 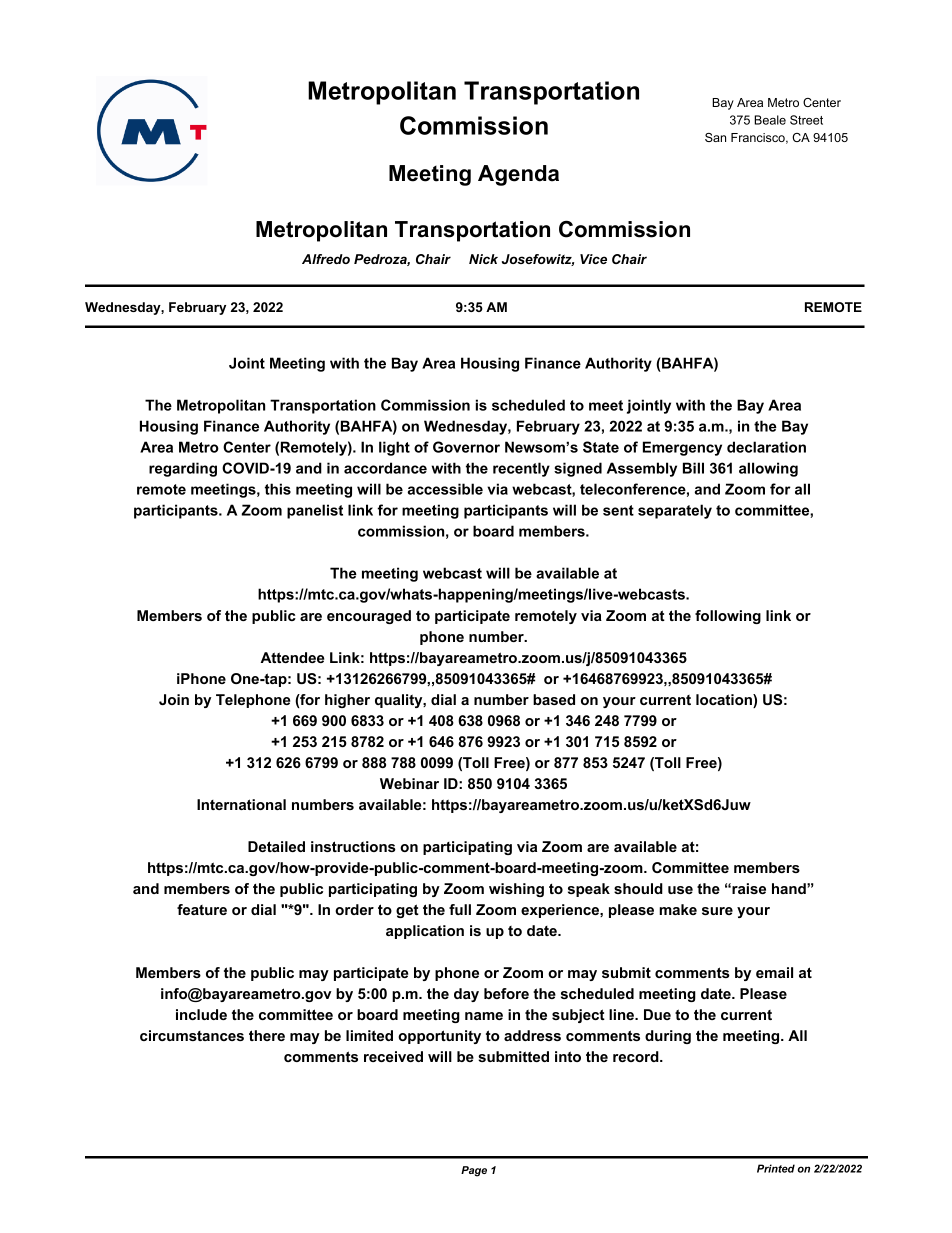 I want to click on San, so click(x=715, y=137).
